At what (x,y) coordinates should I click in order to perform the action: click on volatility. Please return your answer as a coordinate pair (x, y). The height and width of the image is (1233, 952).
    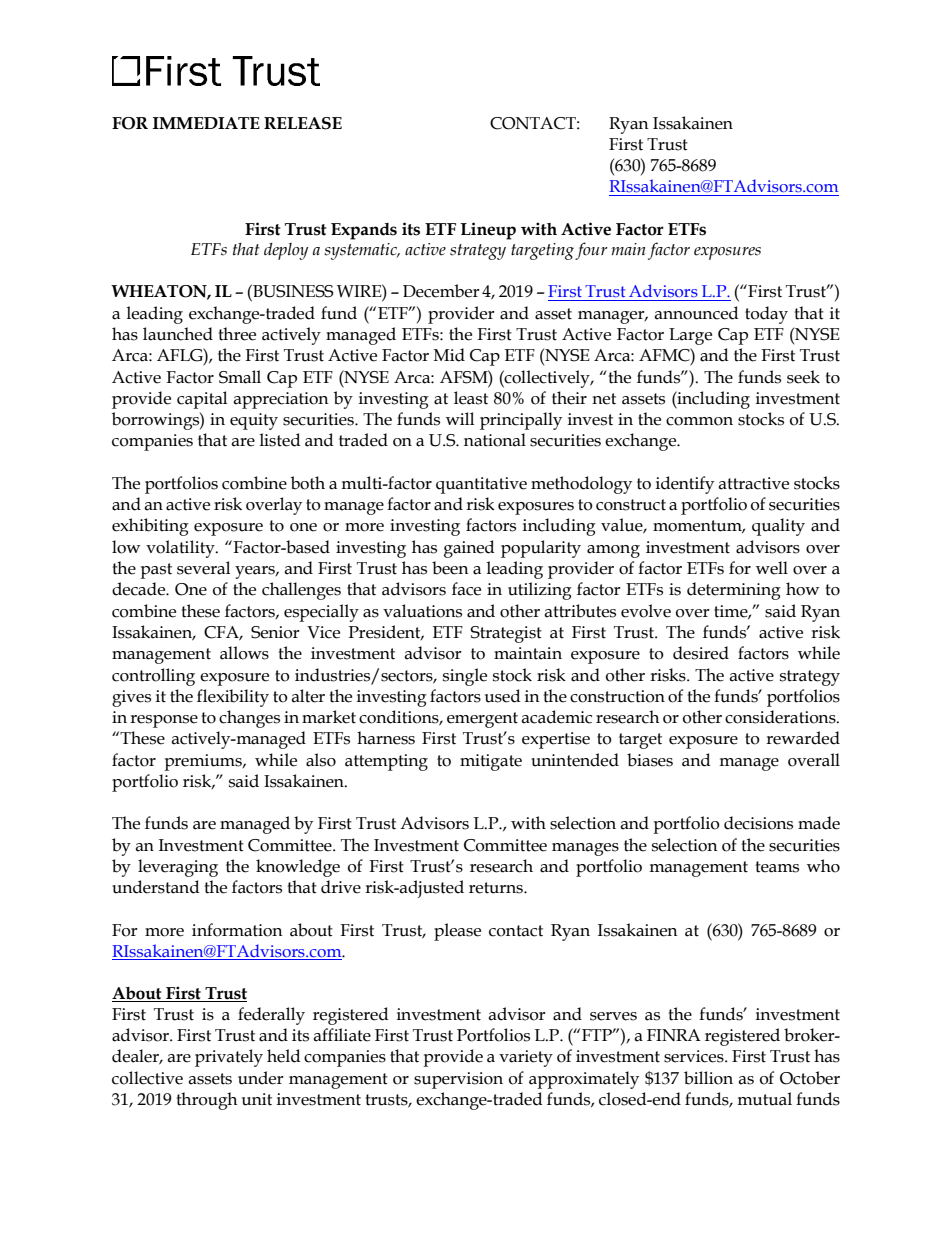
    Looking at the image, I should click on (181, 549).
